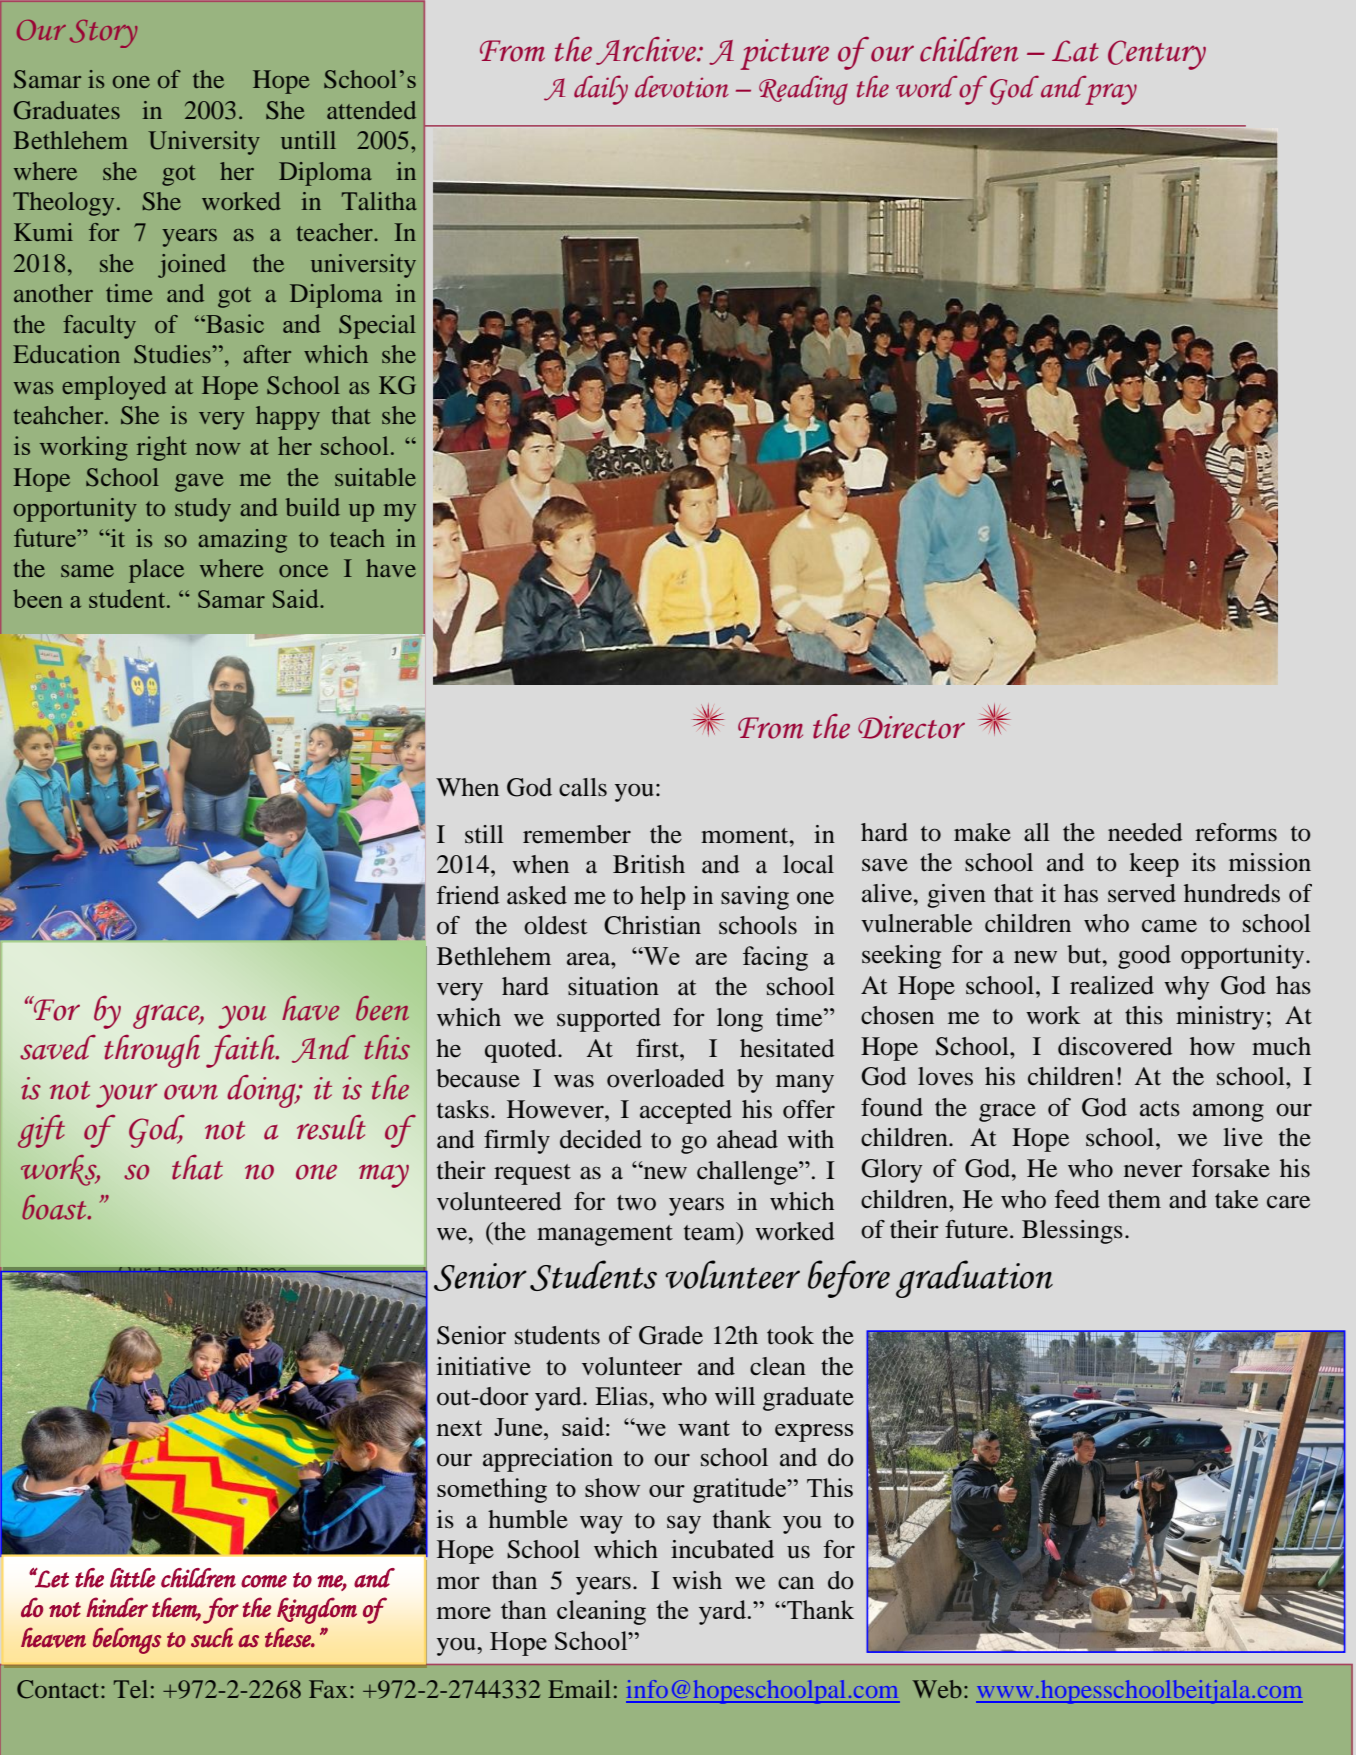  What do you see at coordinates (649, 864) in the screenshot?
I see `British` at bounding box center [649, 864].
